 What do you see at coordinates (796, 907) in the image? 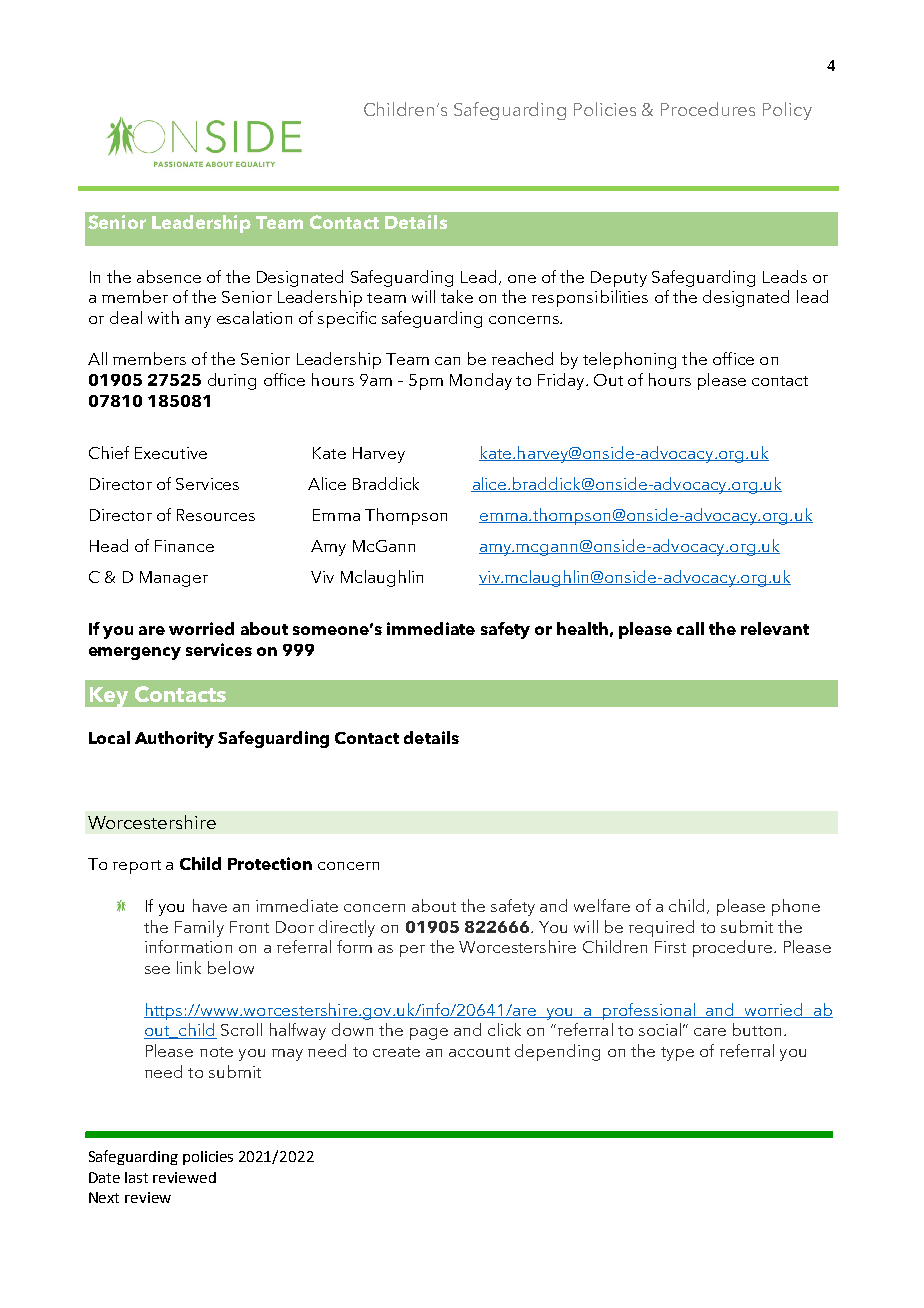
I see `phone` at bounding box center [796, 907].
